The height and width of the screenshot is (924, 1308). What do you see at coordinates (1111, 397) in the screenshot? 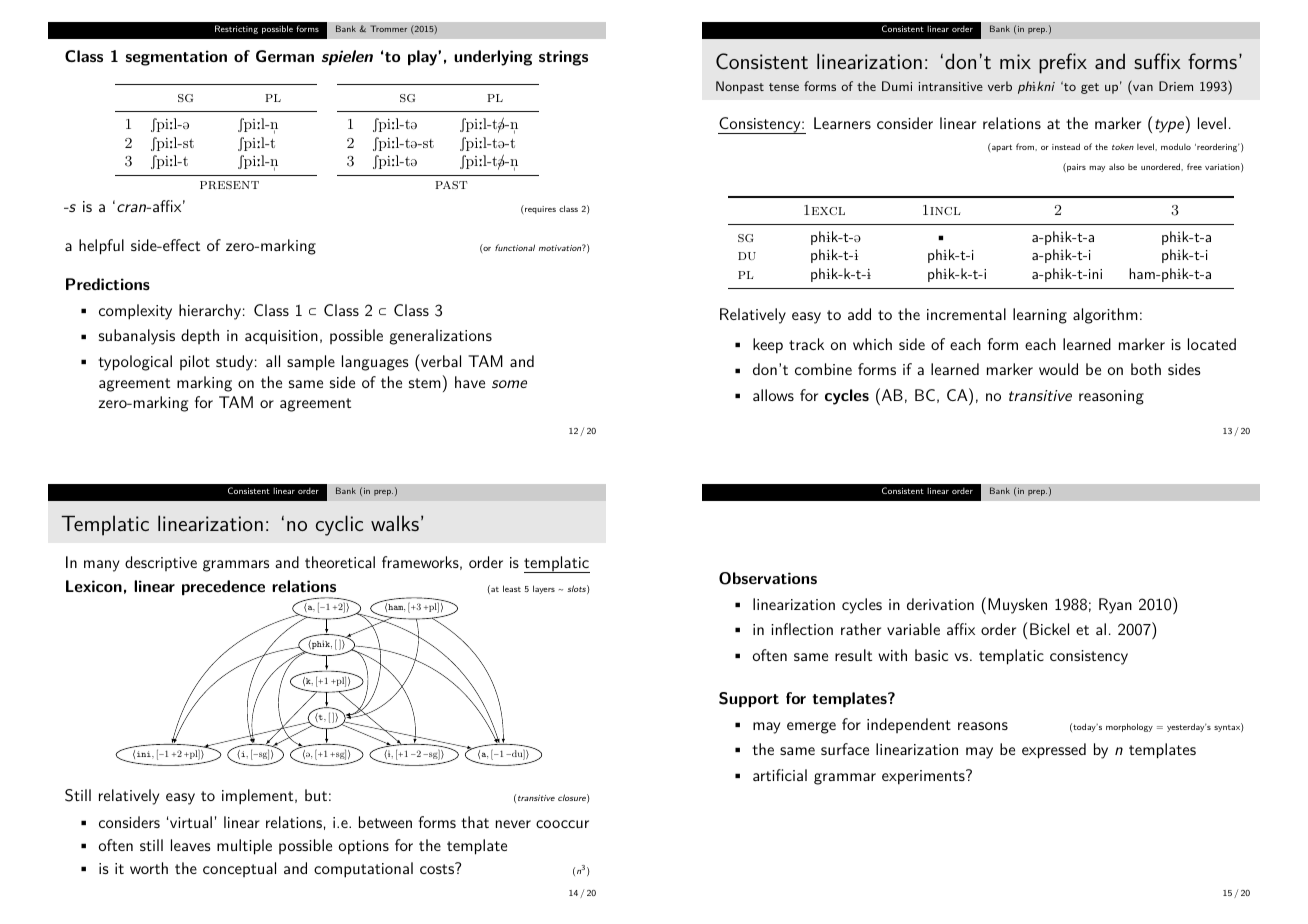
I see `reasoning` at bounding box center [1111, 397].
